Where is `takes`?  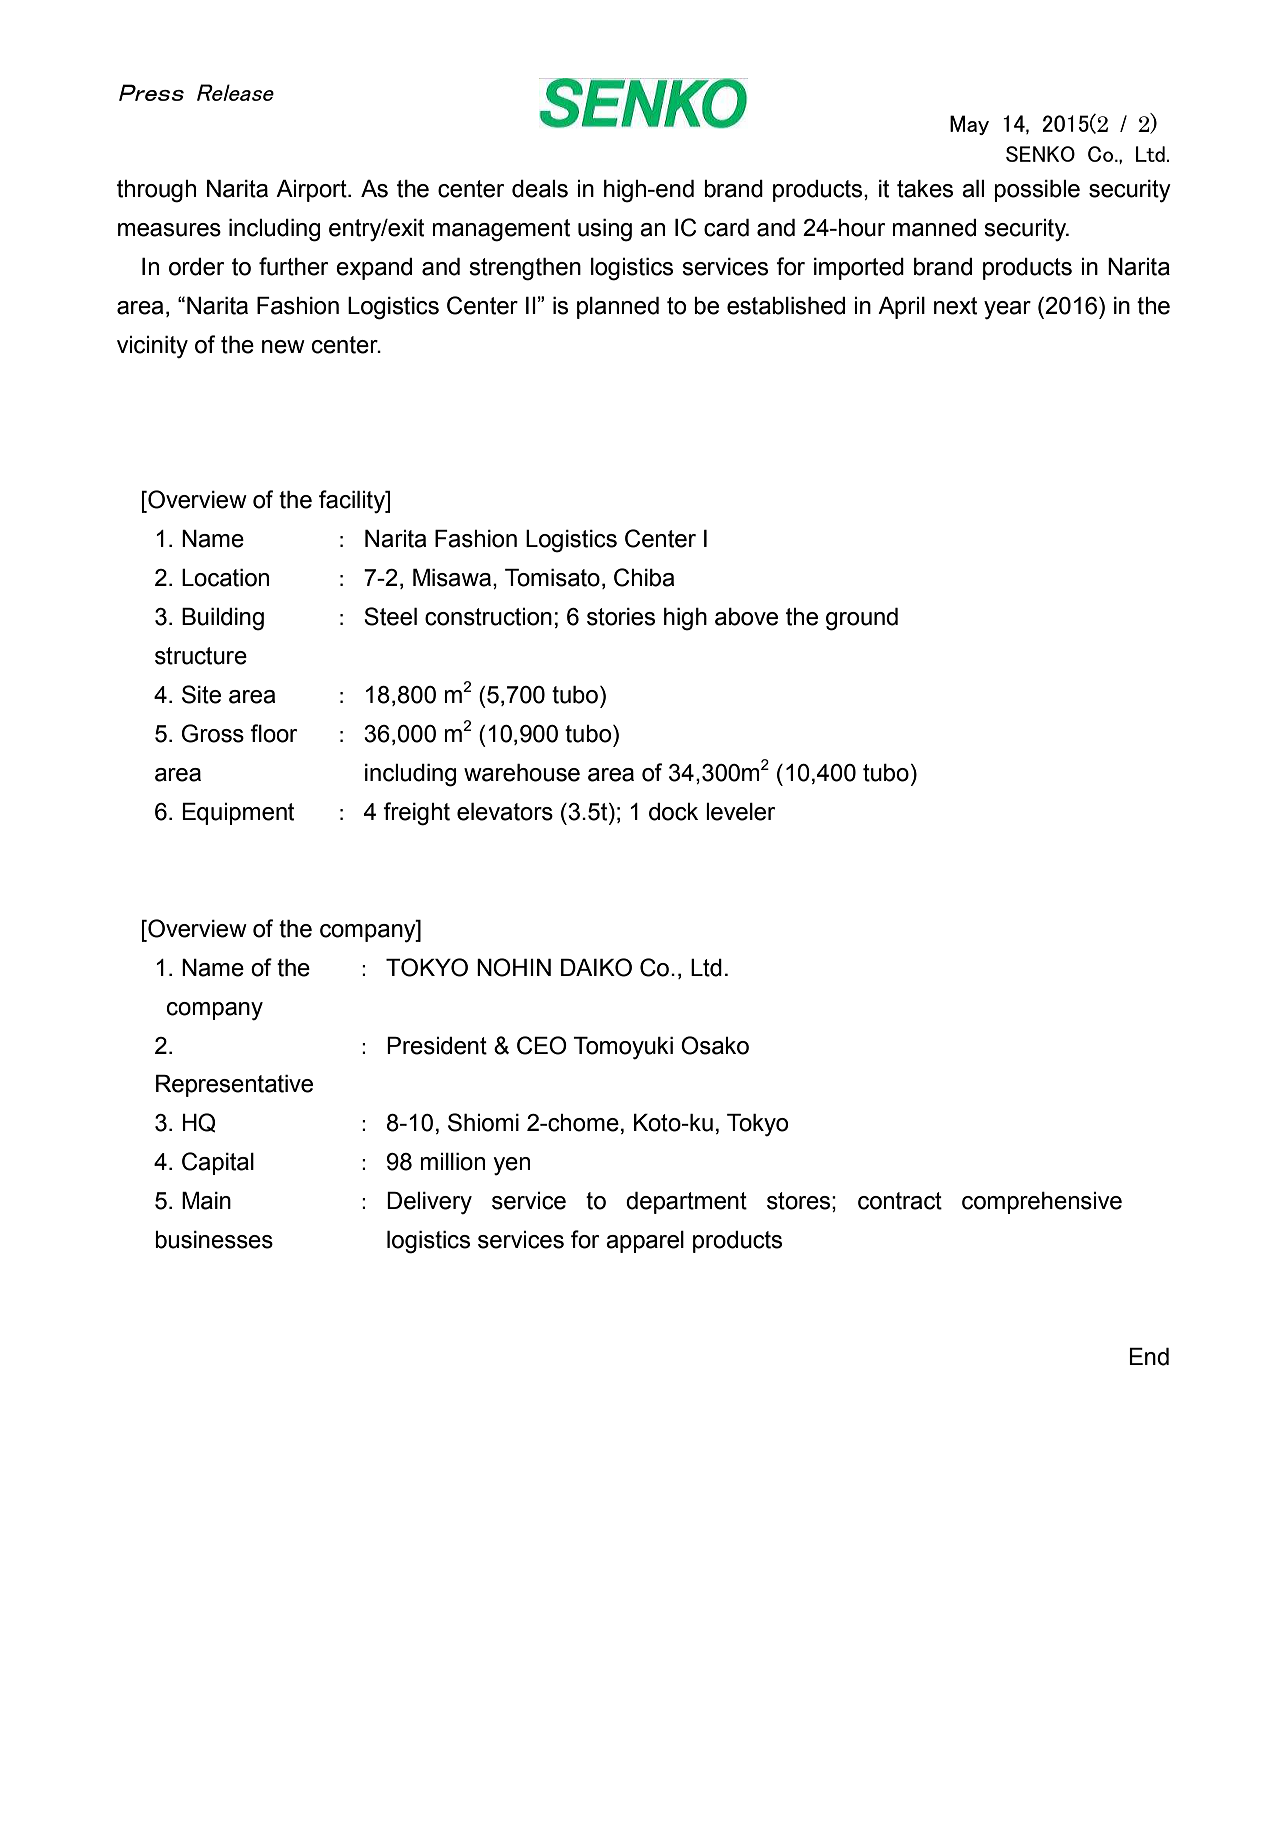
takes is located at coordinates (925, 189).
